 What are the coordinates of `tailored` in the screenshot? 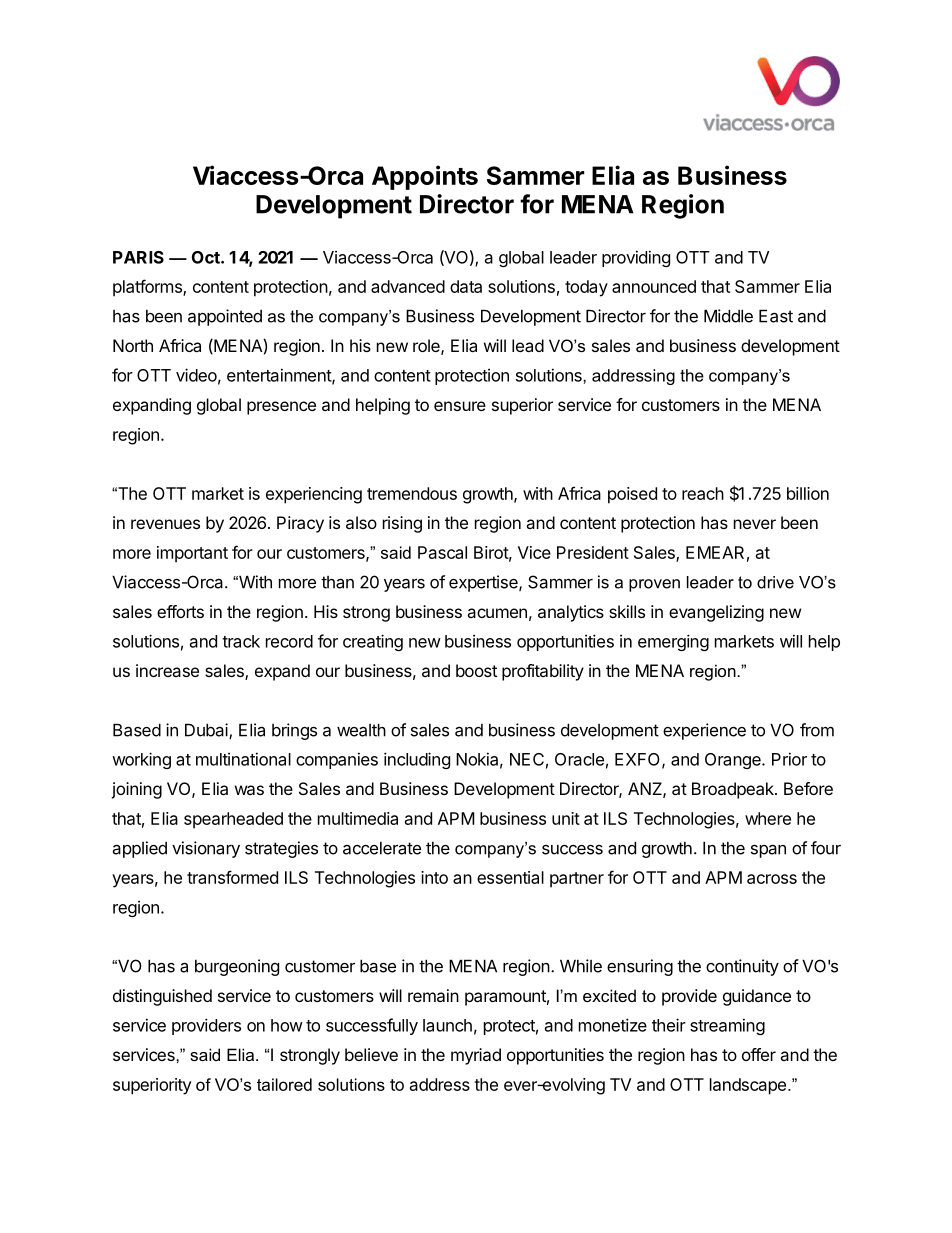 It's located at (284, 1084).
